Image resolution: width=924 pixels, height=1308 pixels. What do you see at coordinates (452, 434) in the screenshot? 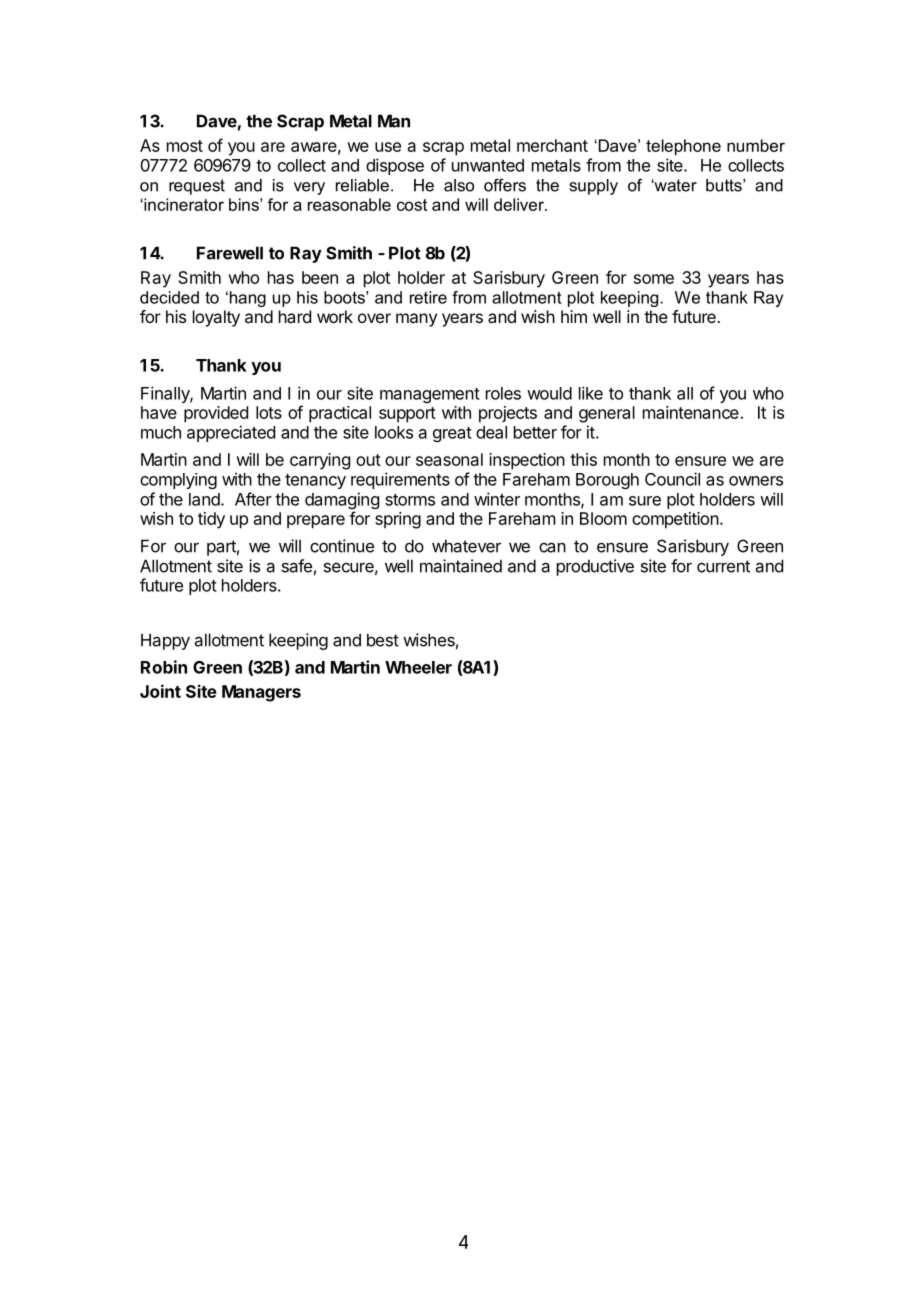
I see `great` at bounding box center [452, 434].
